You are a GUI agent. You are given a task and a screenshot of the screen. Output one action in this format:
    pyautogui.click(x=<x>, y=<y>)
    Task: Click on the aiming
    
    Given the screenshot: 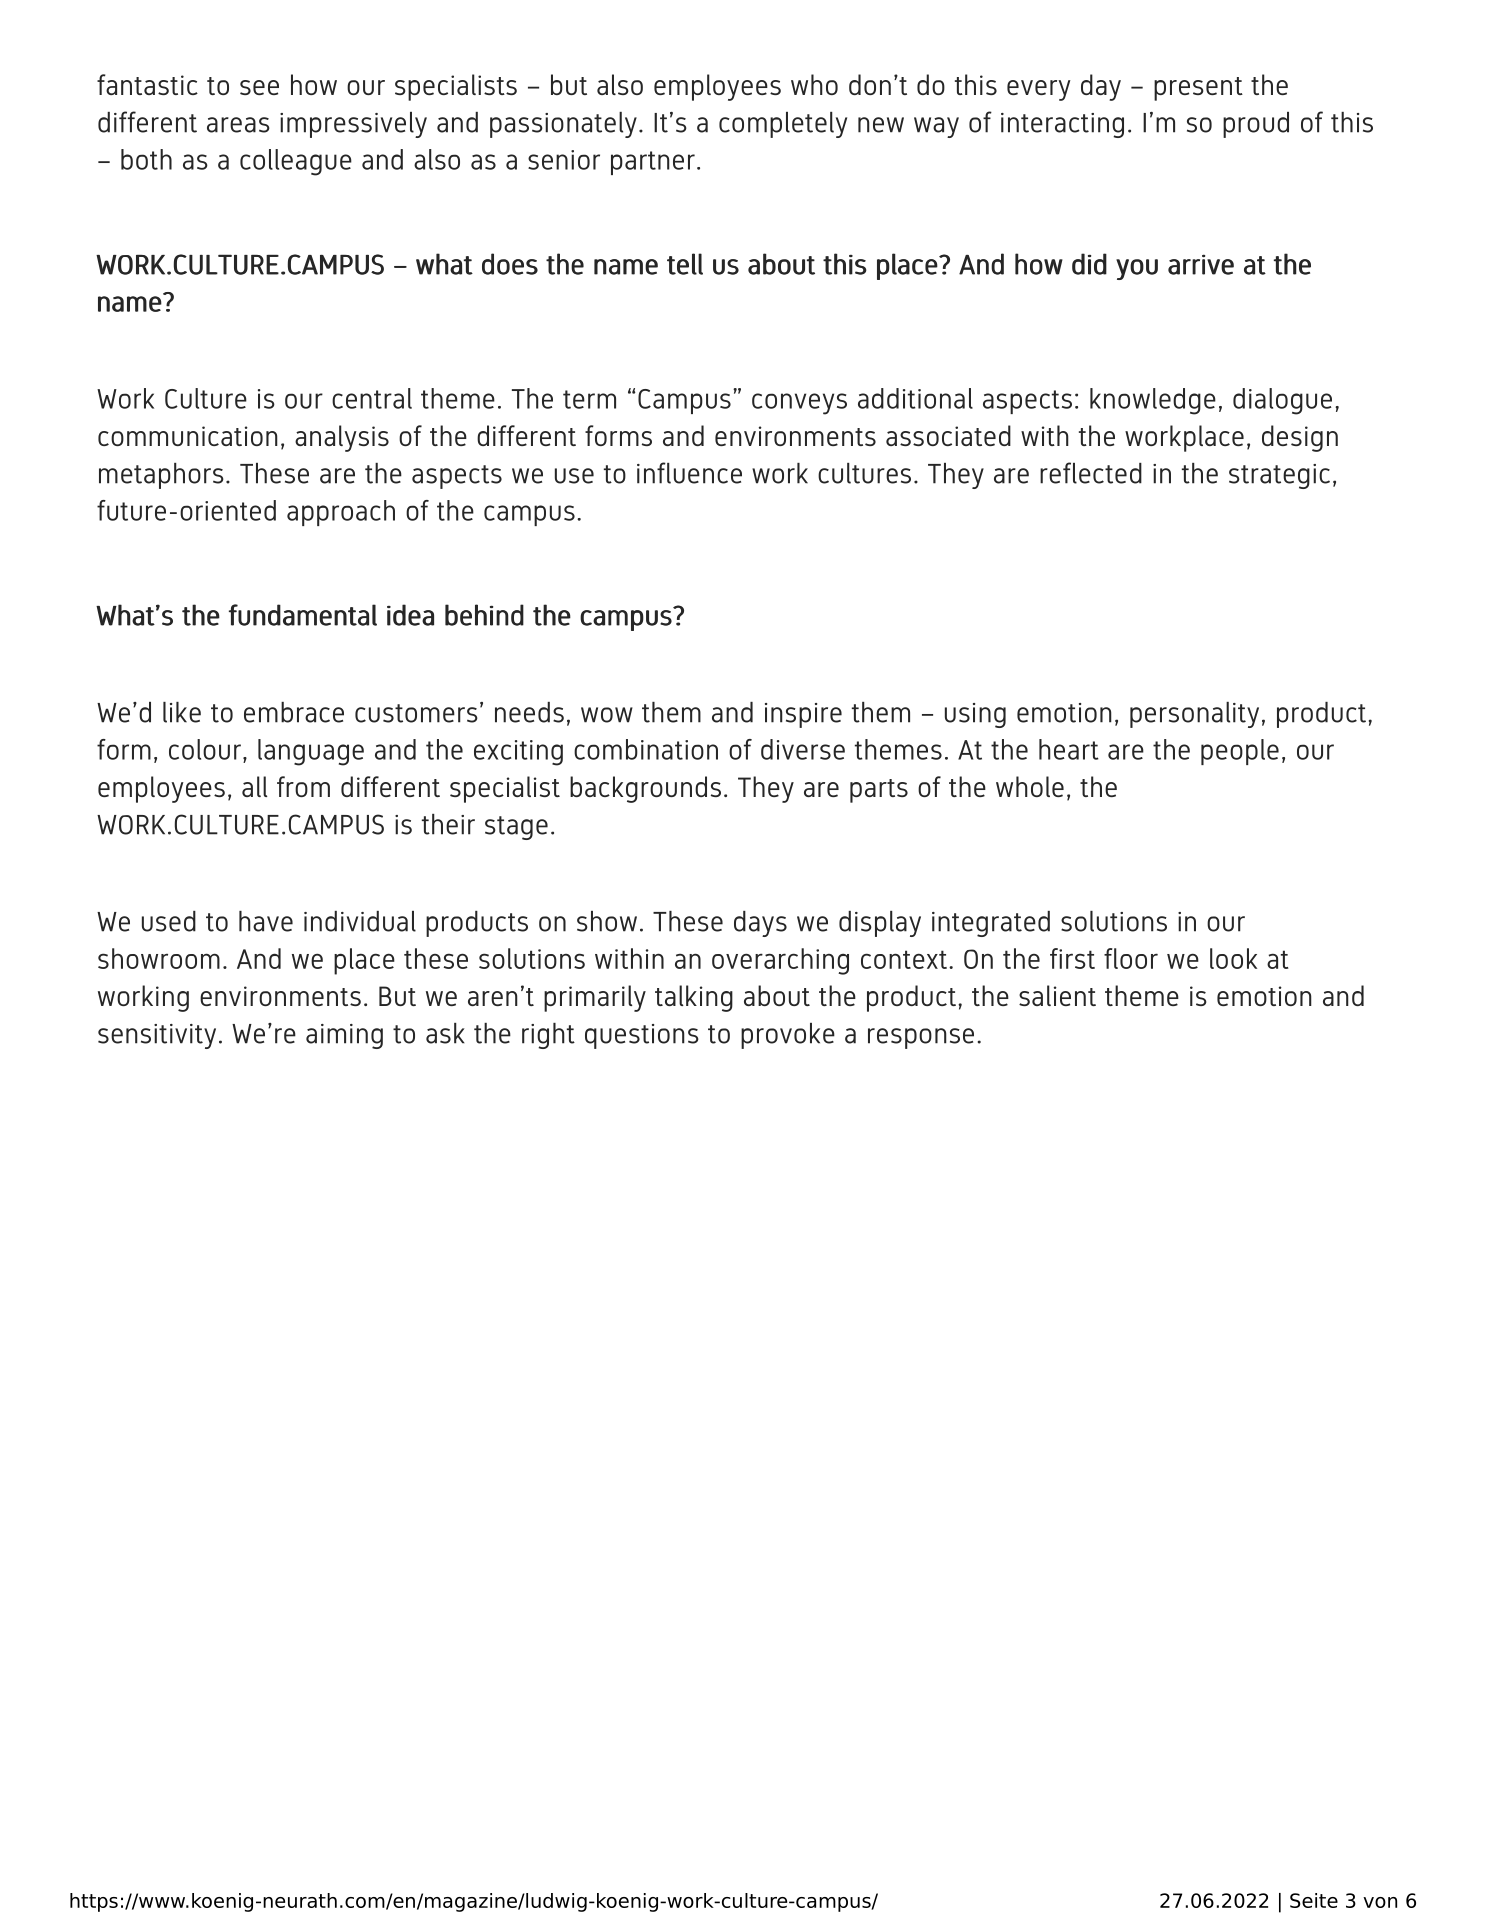 What is the action you would take?
    pyautogui.click(x=344, y=1036)
